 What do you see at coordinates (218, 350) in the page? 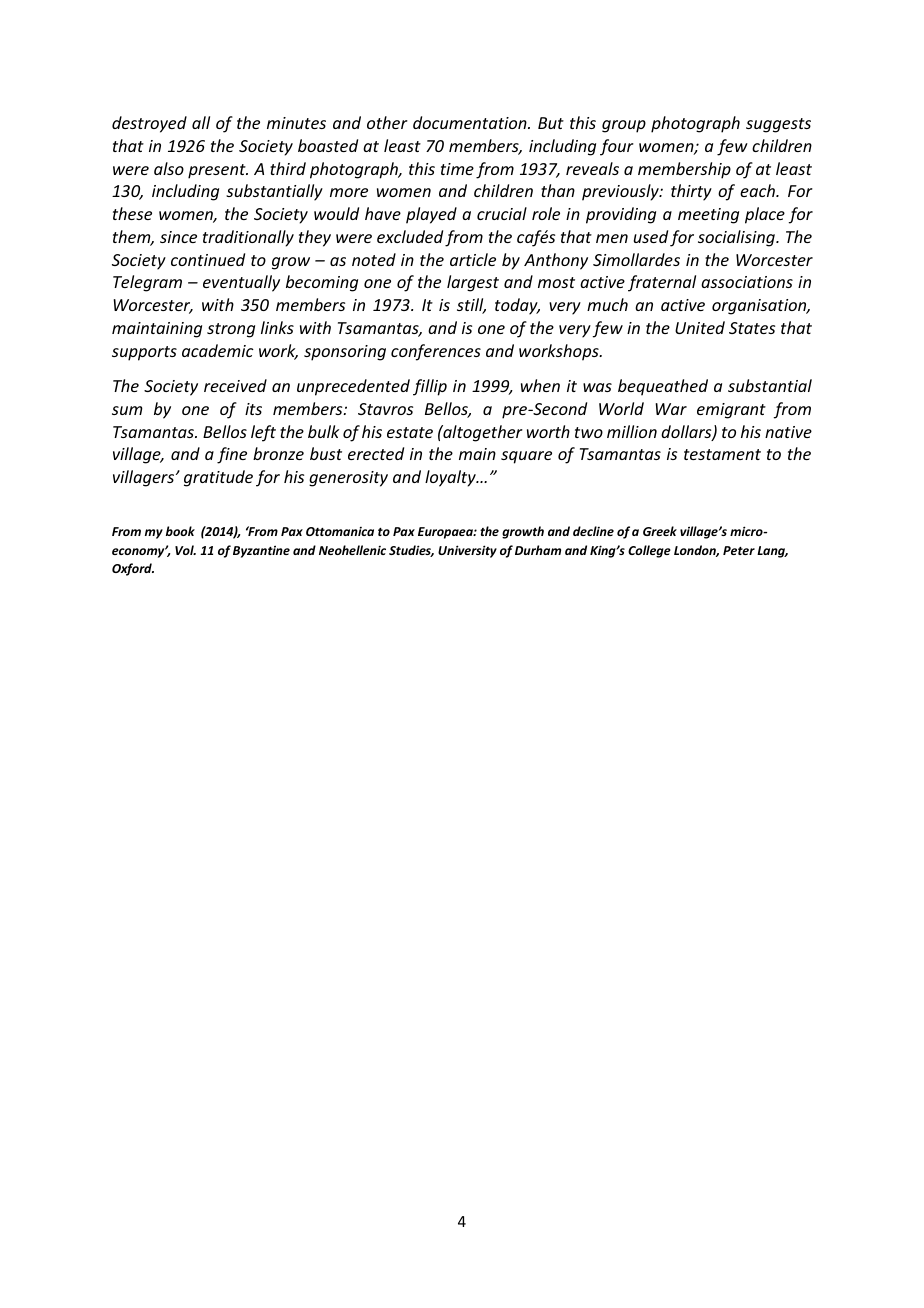
I see `academic` at bounding box center [218, 350].
